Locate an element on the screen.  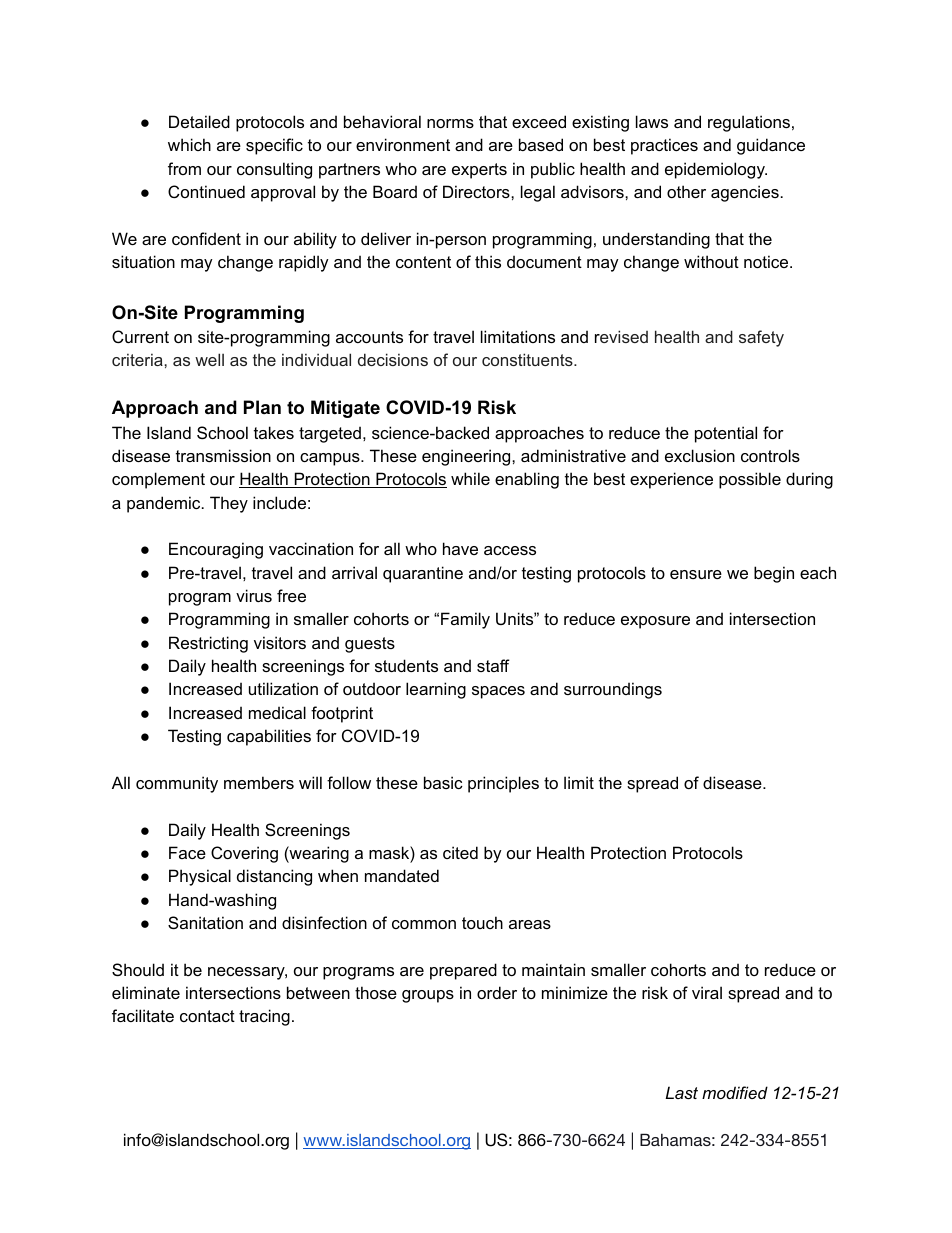
well is located at coordinates (209, 359).
